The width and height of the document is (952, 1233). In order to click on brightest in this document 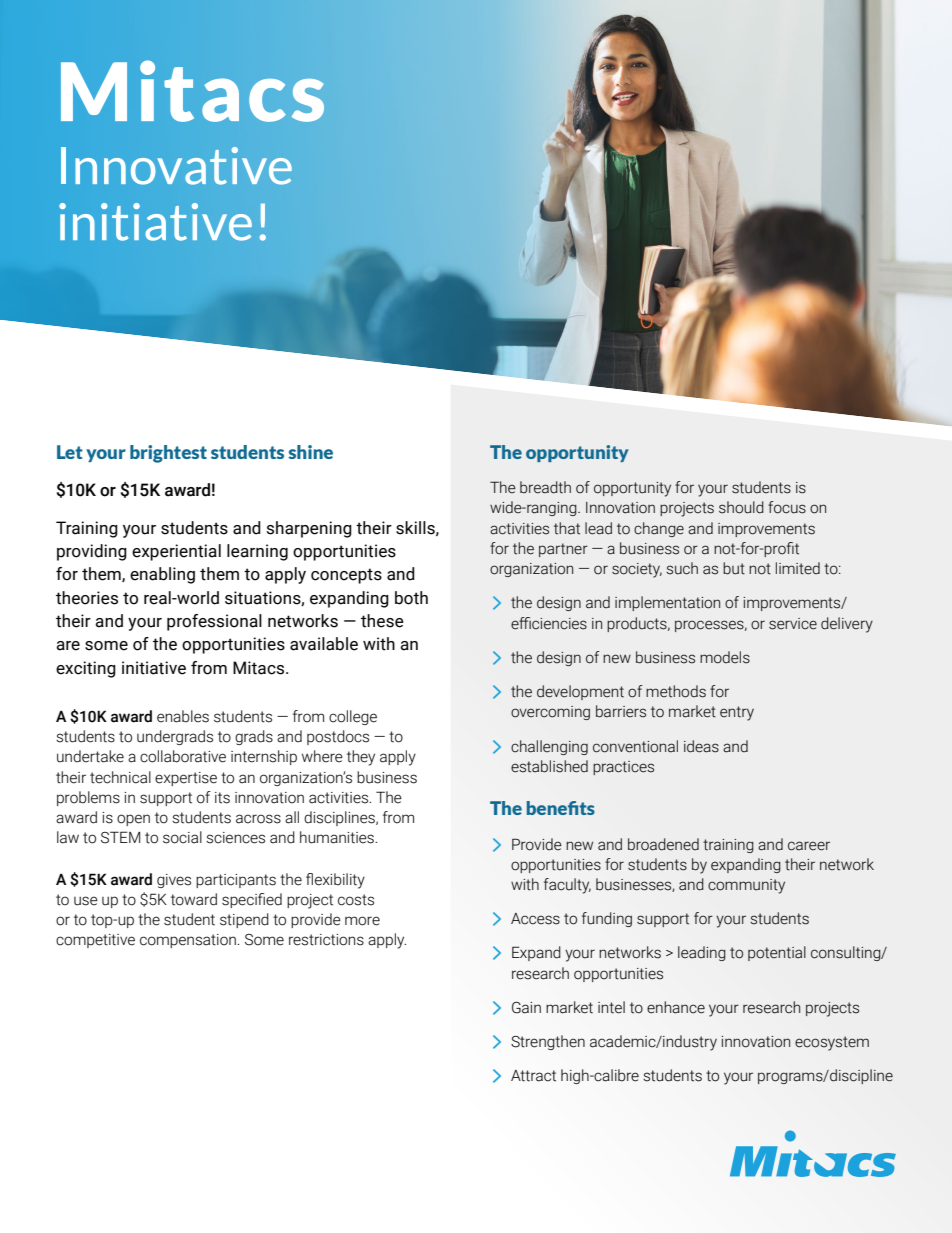, I will do `click(168, 454)`.
